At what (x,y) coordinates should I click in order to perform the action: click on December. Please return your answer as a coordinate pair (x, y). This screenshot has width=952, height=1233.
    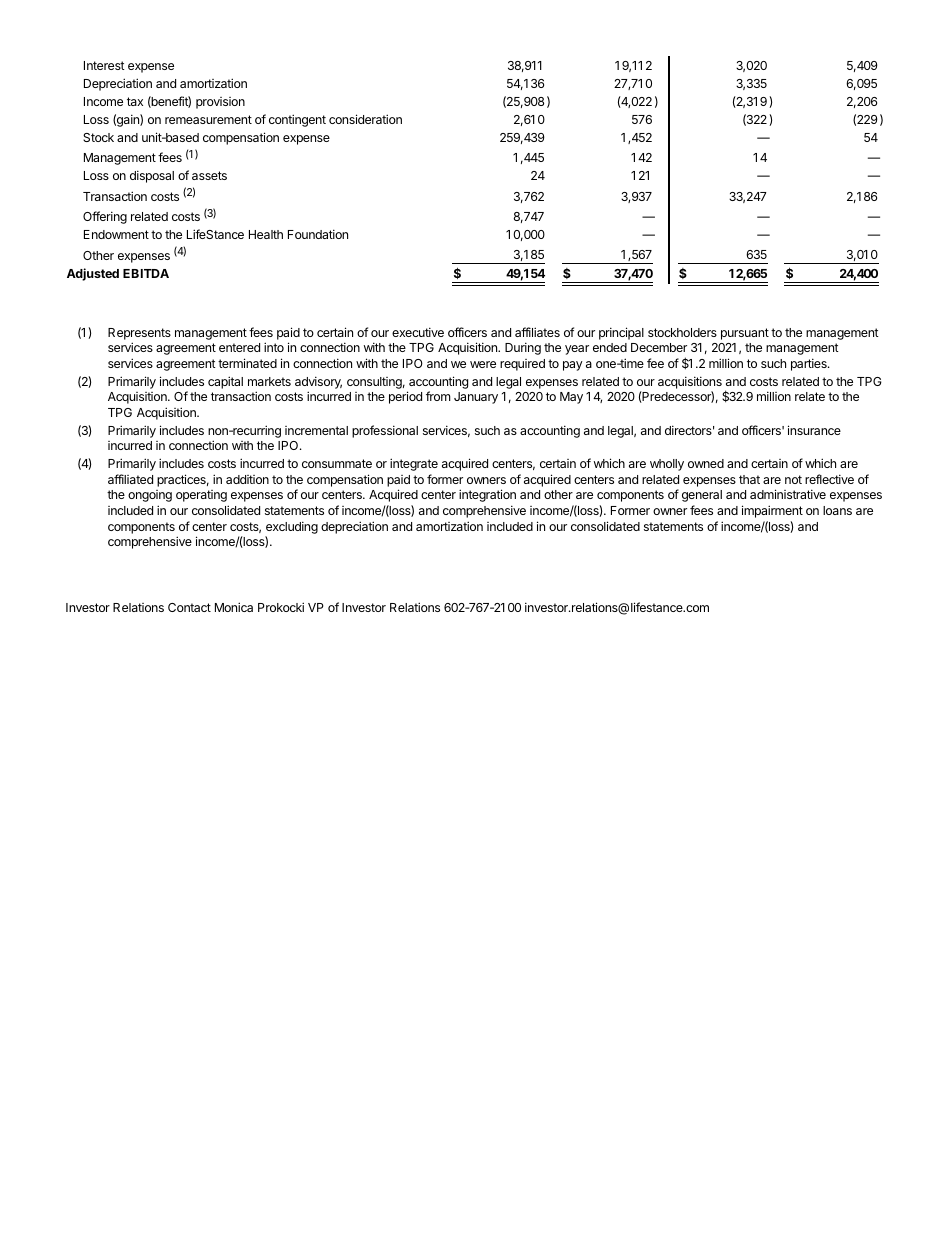
    Looking at the image, I should click on (659, 347).
